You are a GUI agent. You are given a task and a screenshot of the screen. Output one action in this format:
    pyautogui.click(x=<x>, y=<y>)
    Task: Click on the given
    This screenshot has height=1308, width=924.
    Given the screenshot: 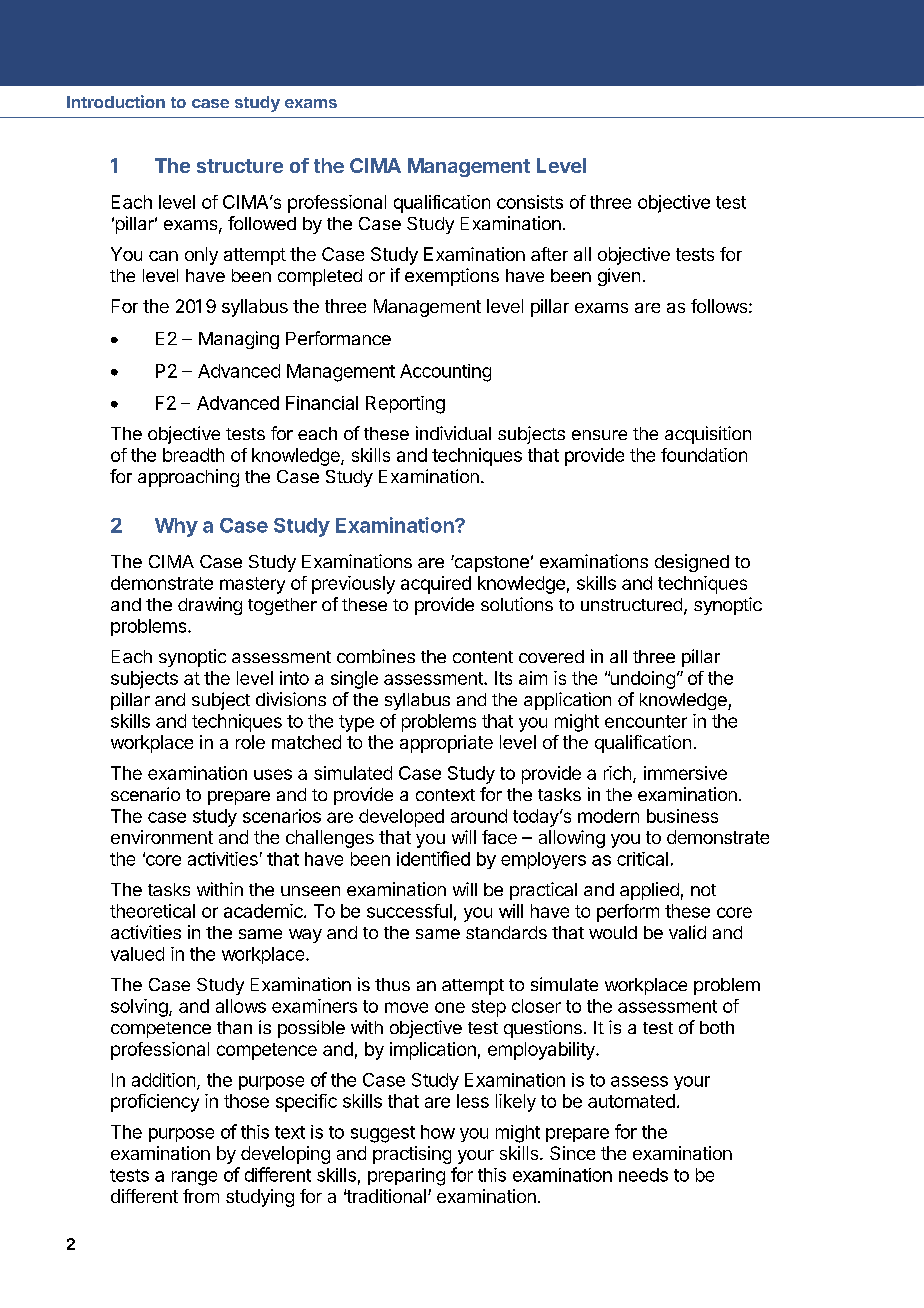 What is the action you would take?
    pyautogui.click(x=619, y=277)
